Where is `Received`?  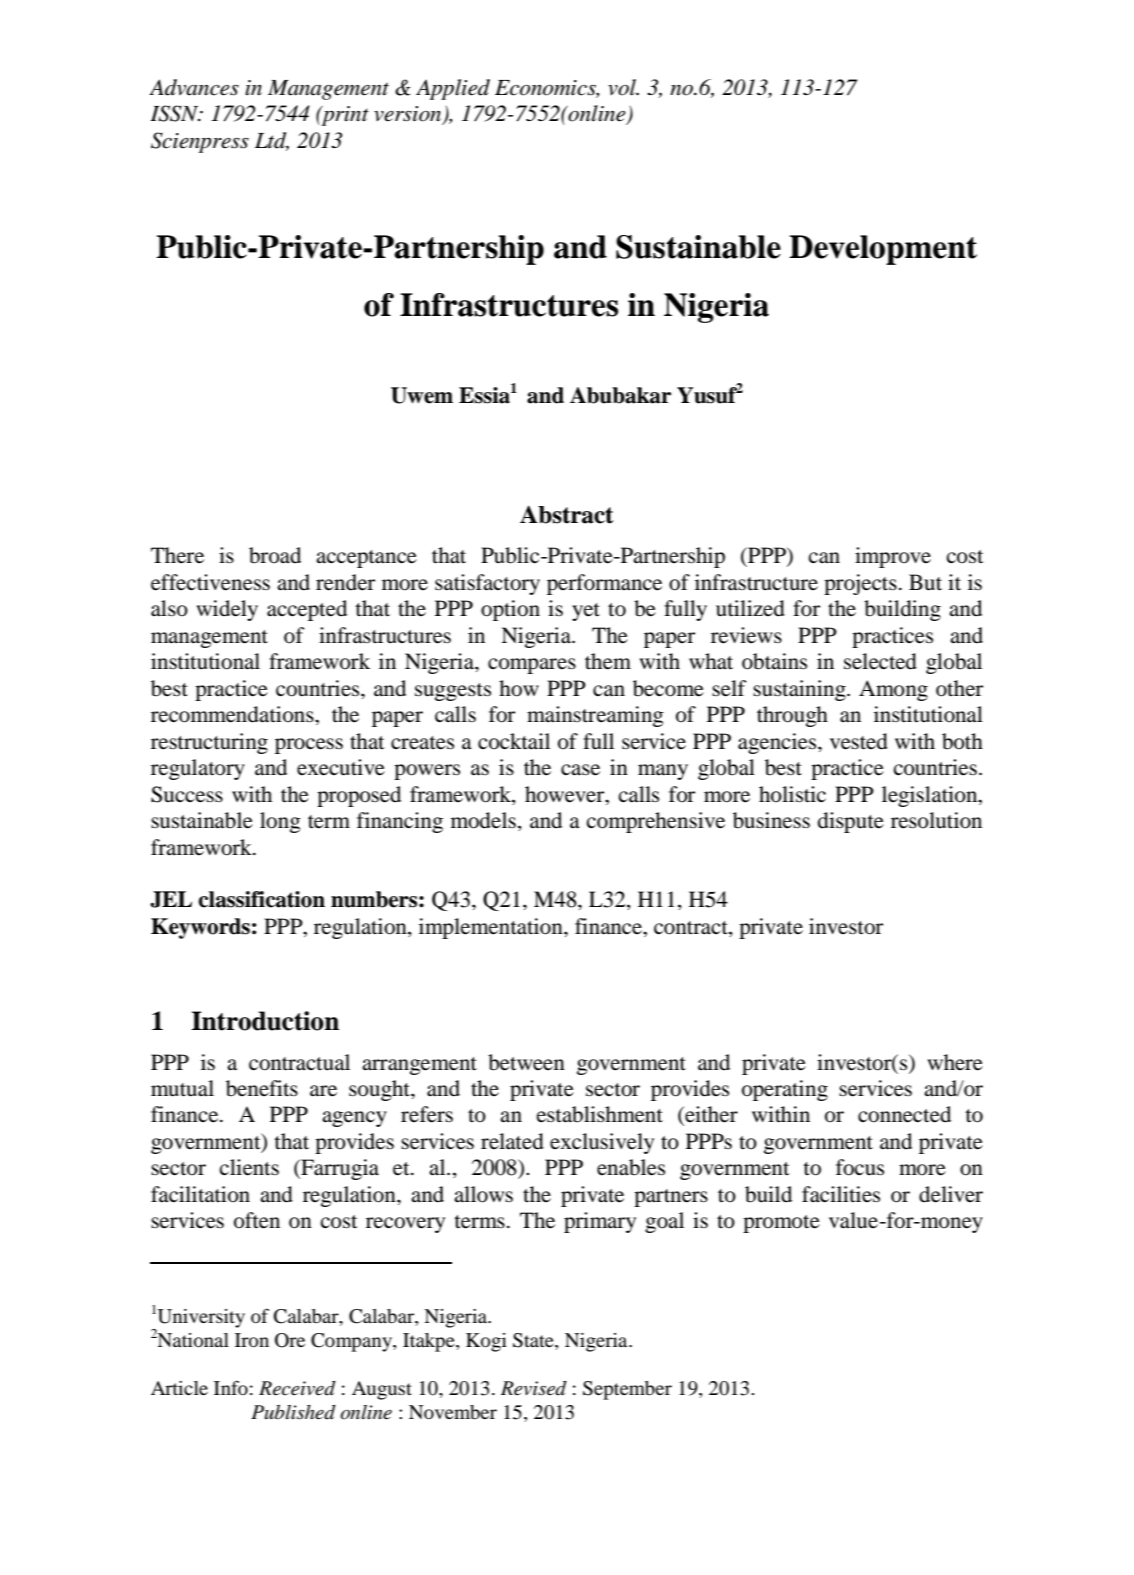 Received is located at coordinates (297, 1388).
